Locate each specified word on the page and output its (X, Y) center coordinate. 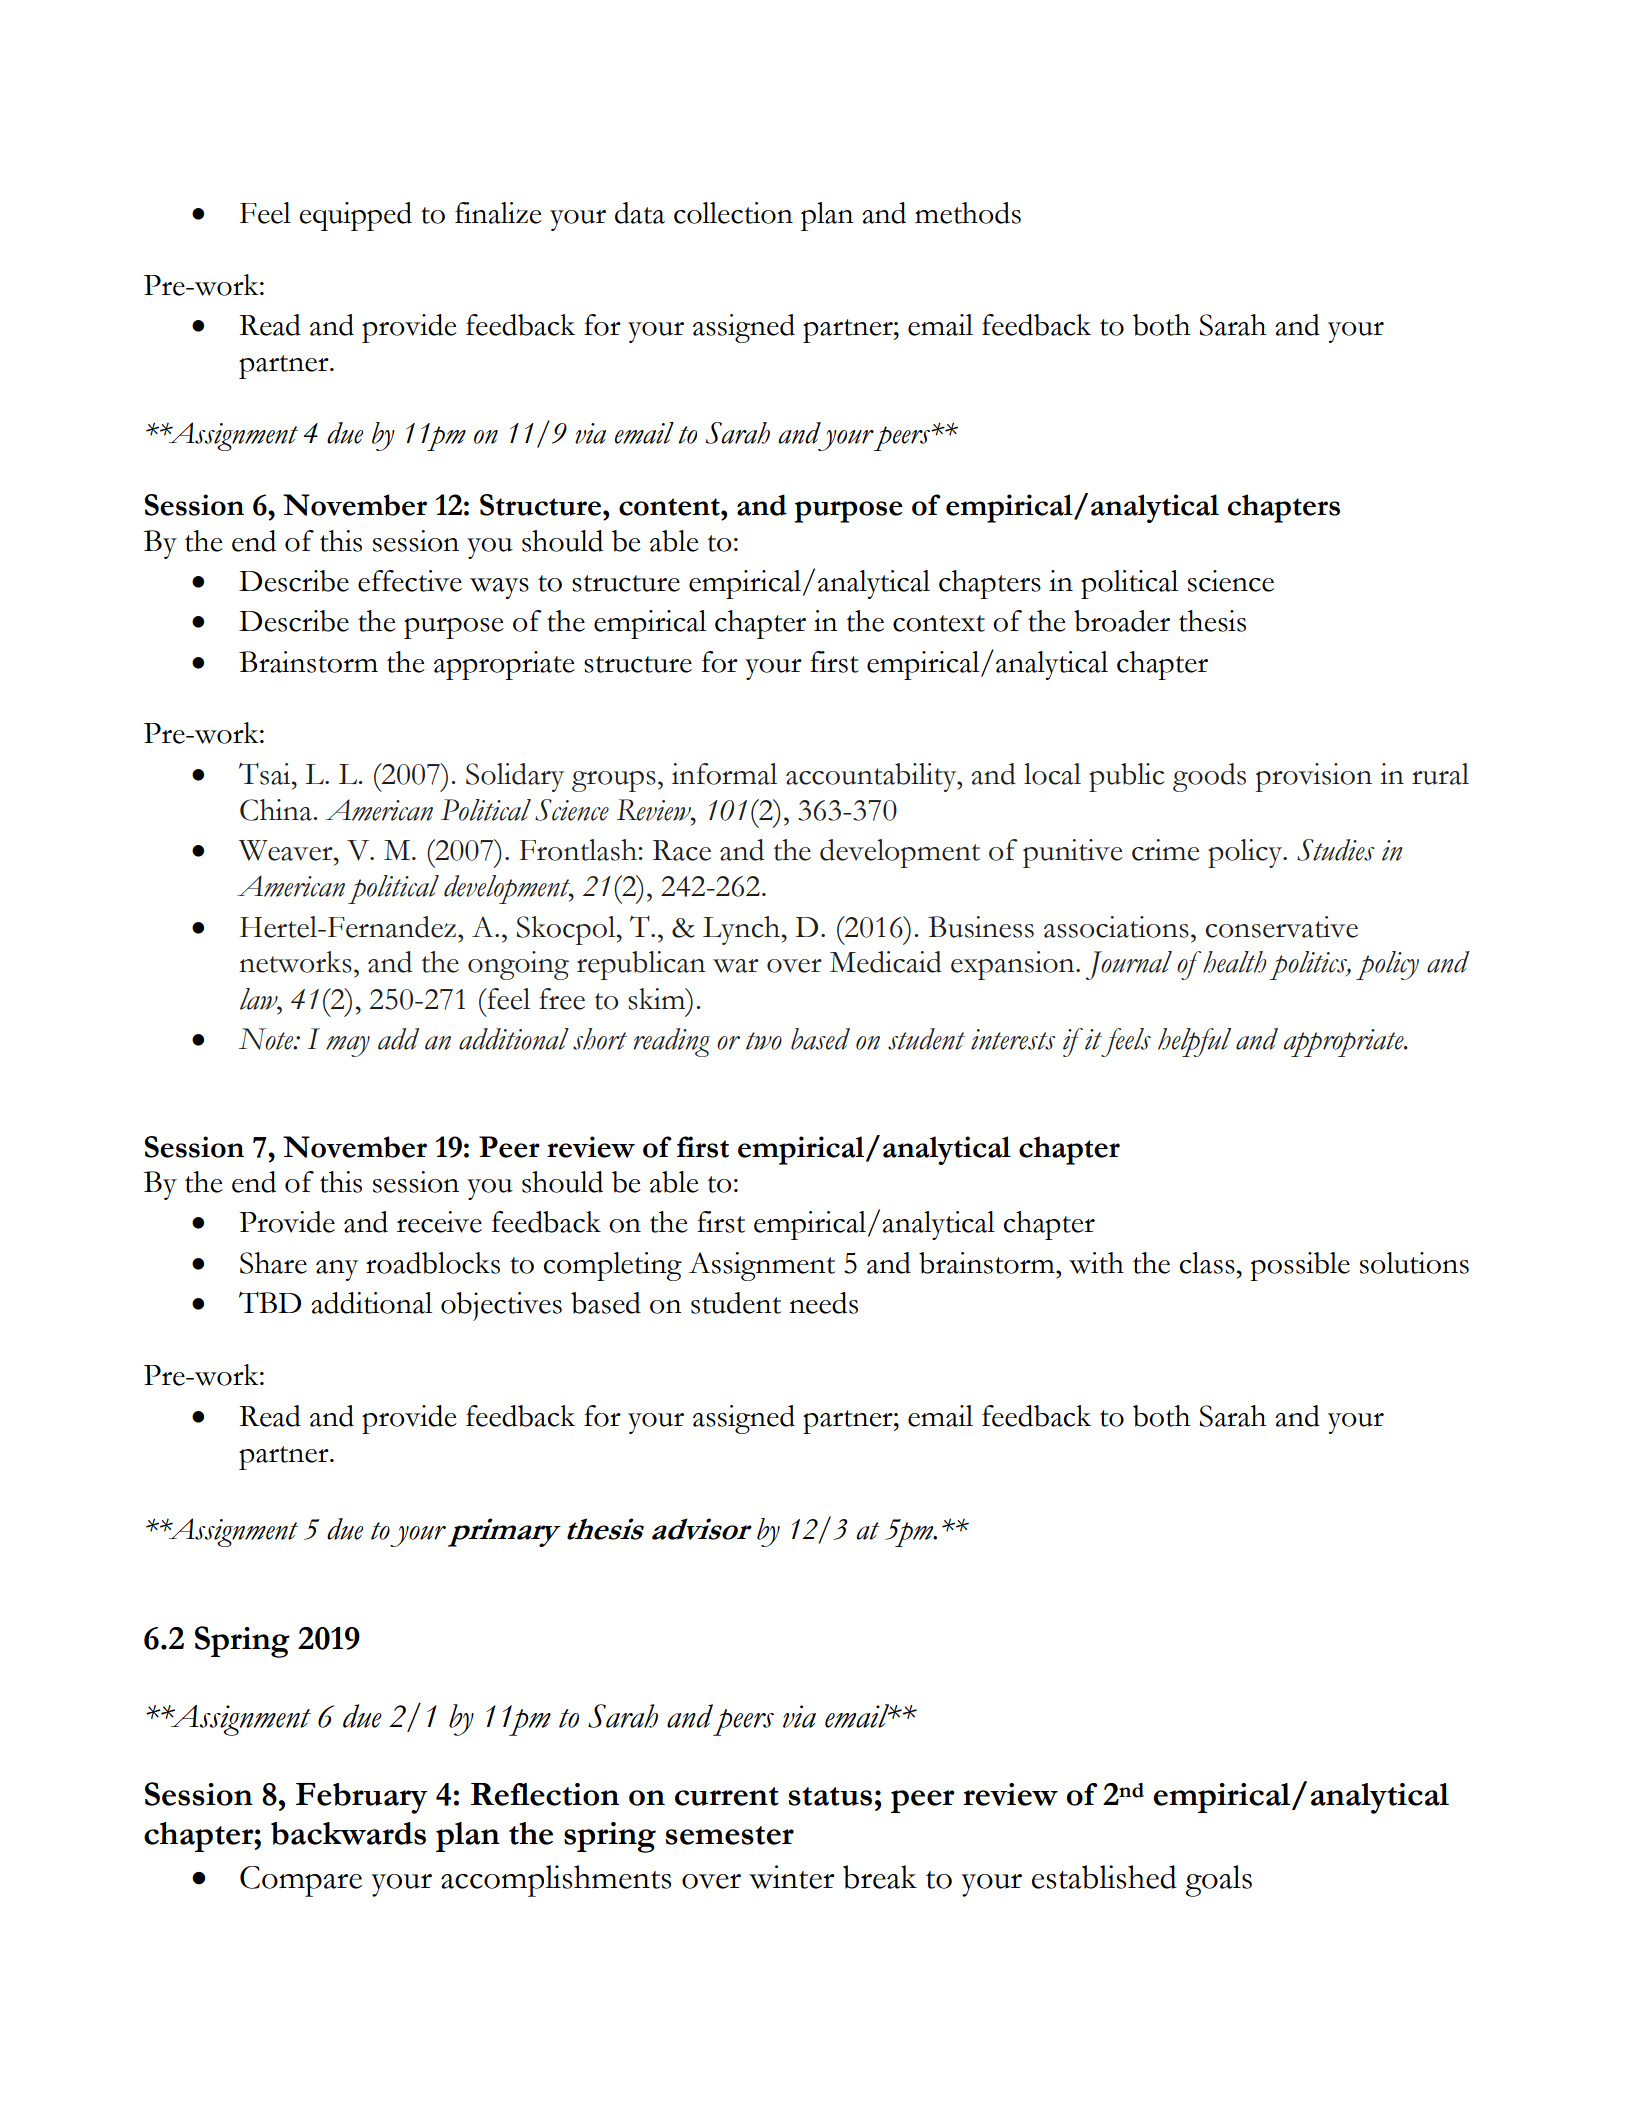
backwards (348, 1833)
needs (823, 1303)
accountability (872, 777)
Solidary (515, 777)
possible (1300, 1266)
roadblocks (433, 1263)
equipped (355, 216)
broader (1122, 621)
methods (968, 213)
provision (1314, 777)
